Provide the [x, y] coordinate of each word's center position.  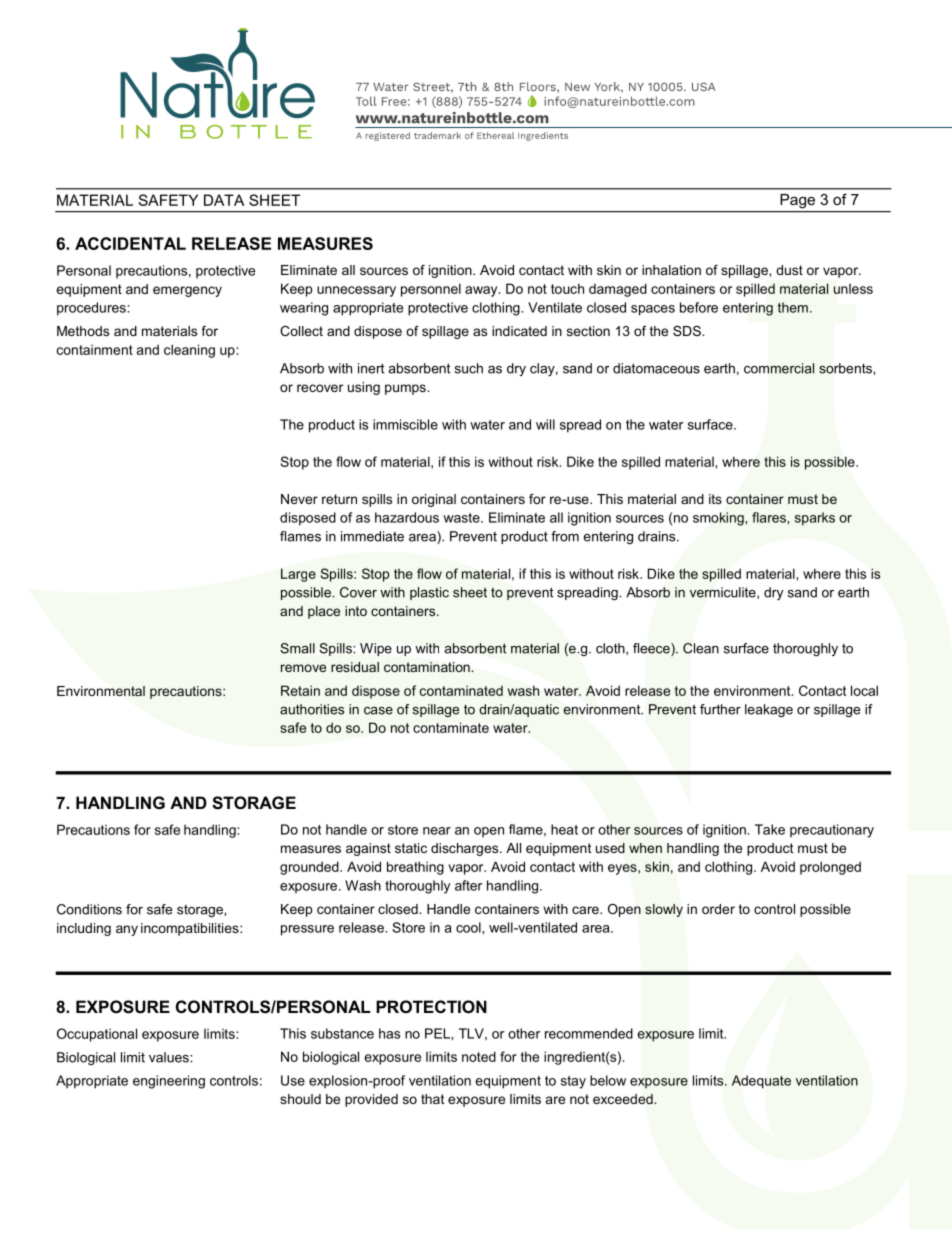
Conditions [89, 909]
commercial [779, 368]
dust [789, 270]
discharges [466, 849]
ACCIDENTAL [130, 243]
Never [299, 499]
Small [297, 648]
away [482, 291]
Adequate [761, 1082]
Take [770, 829]
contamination [428, 667]
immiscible [405, 424]
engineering [169, 1082]
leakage [769, 710]
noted [479, 1056]
